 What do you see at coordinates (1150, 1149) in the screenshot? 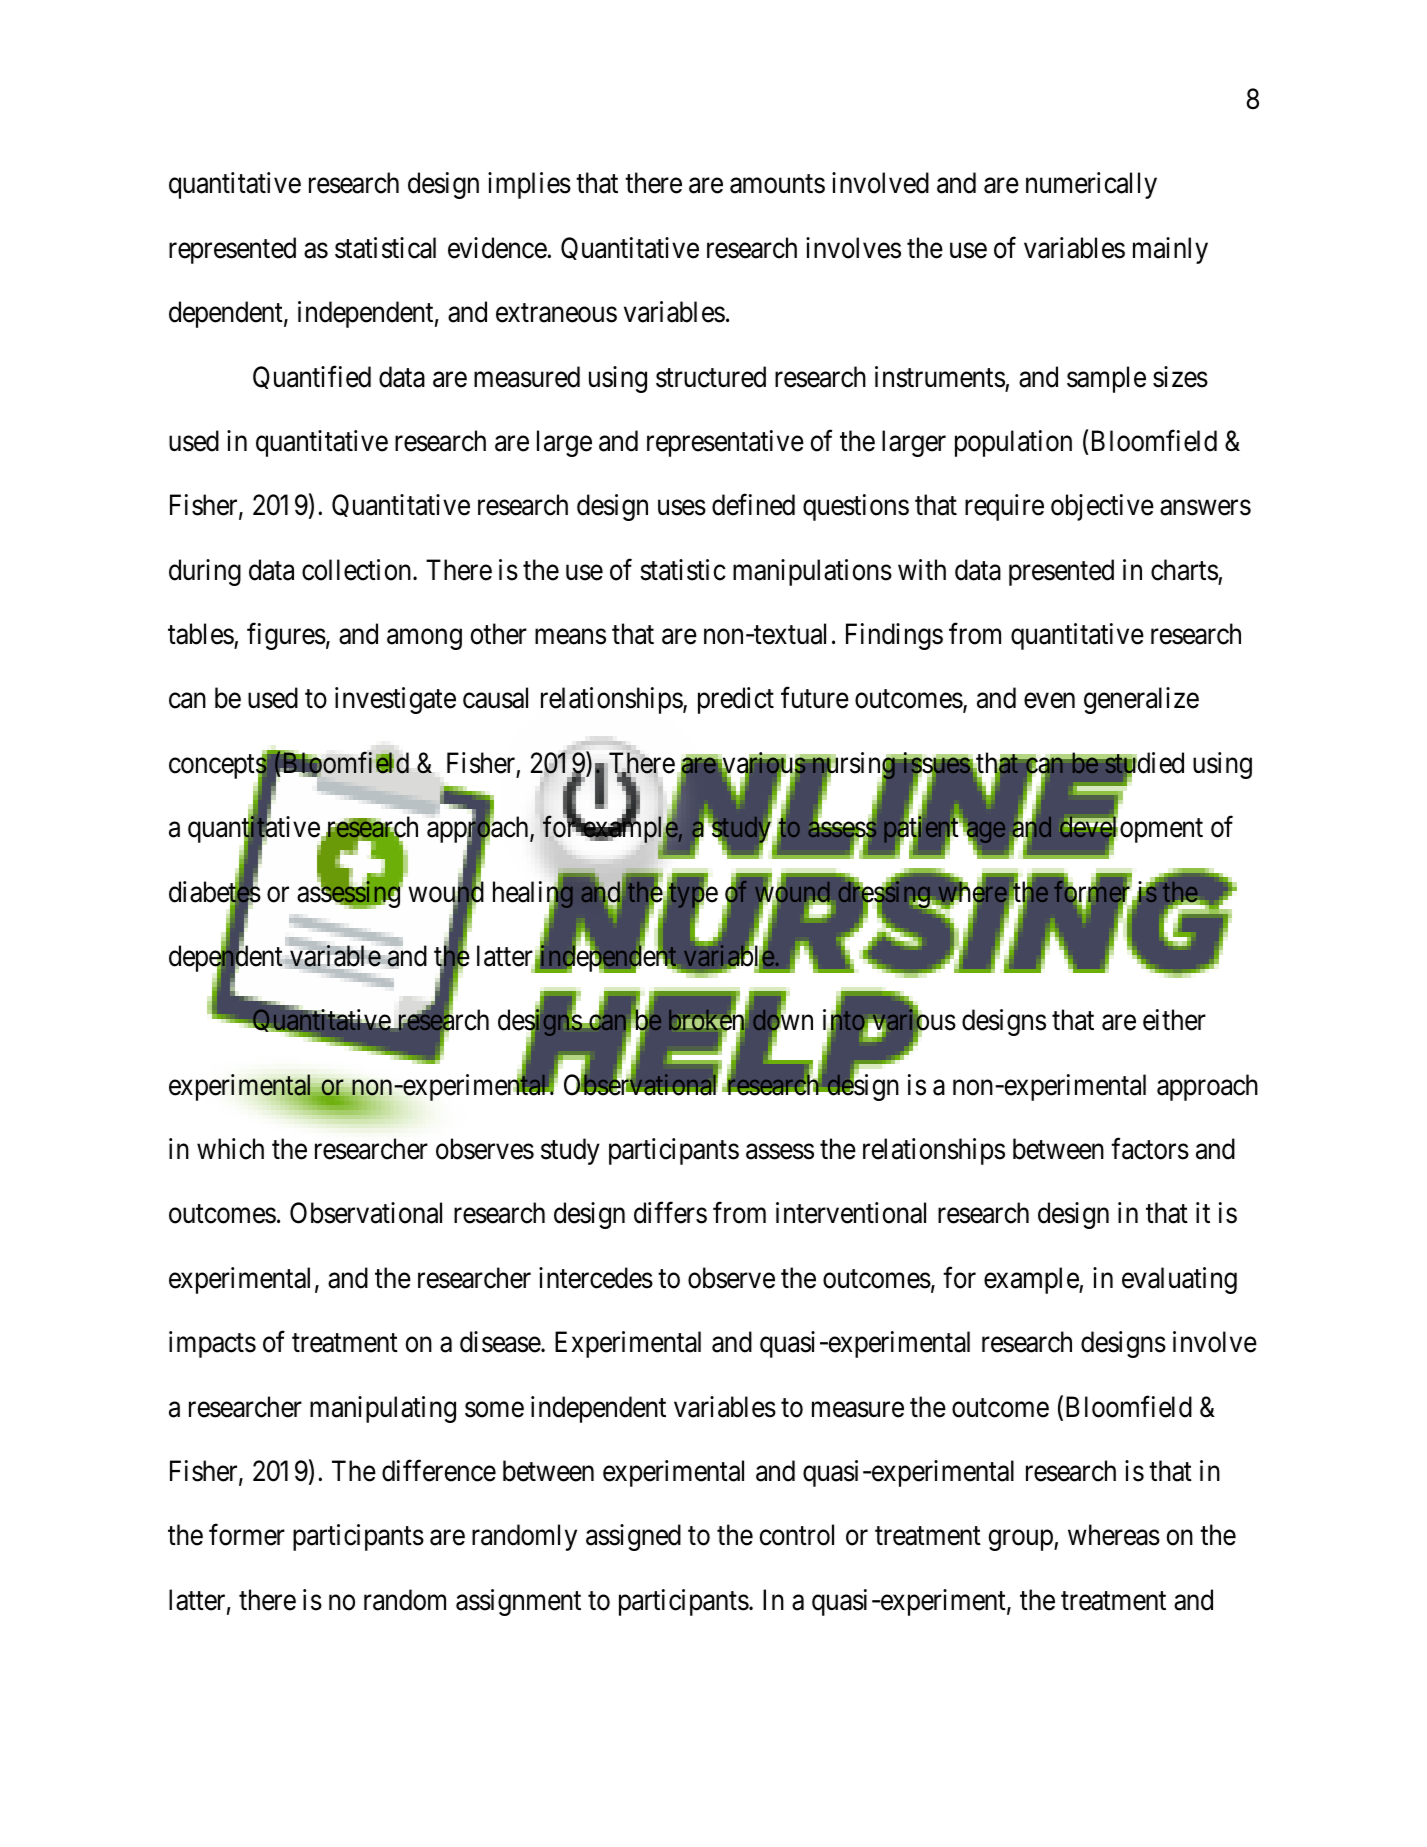
I see `factors` at bounding box center [1150, 1149].
